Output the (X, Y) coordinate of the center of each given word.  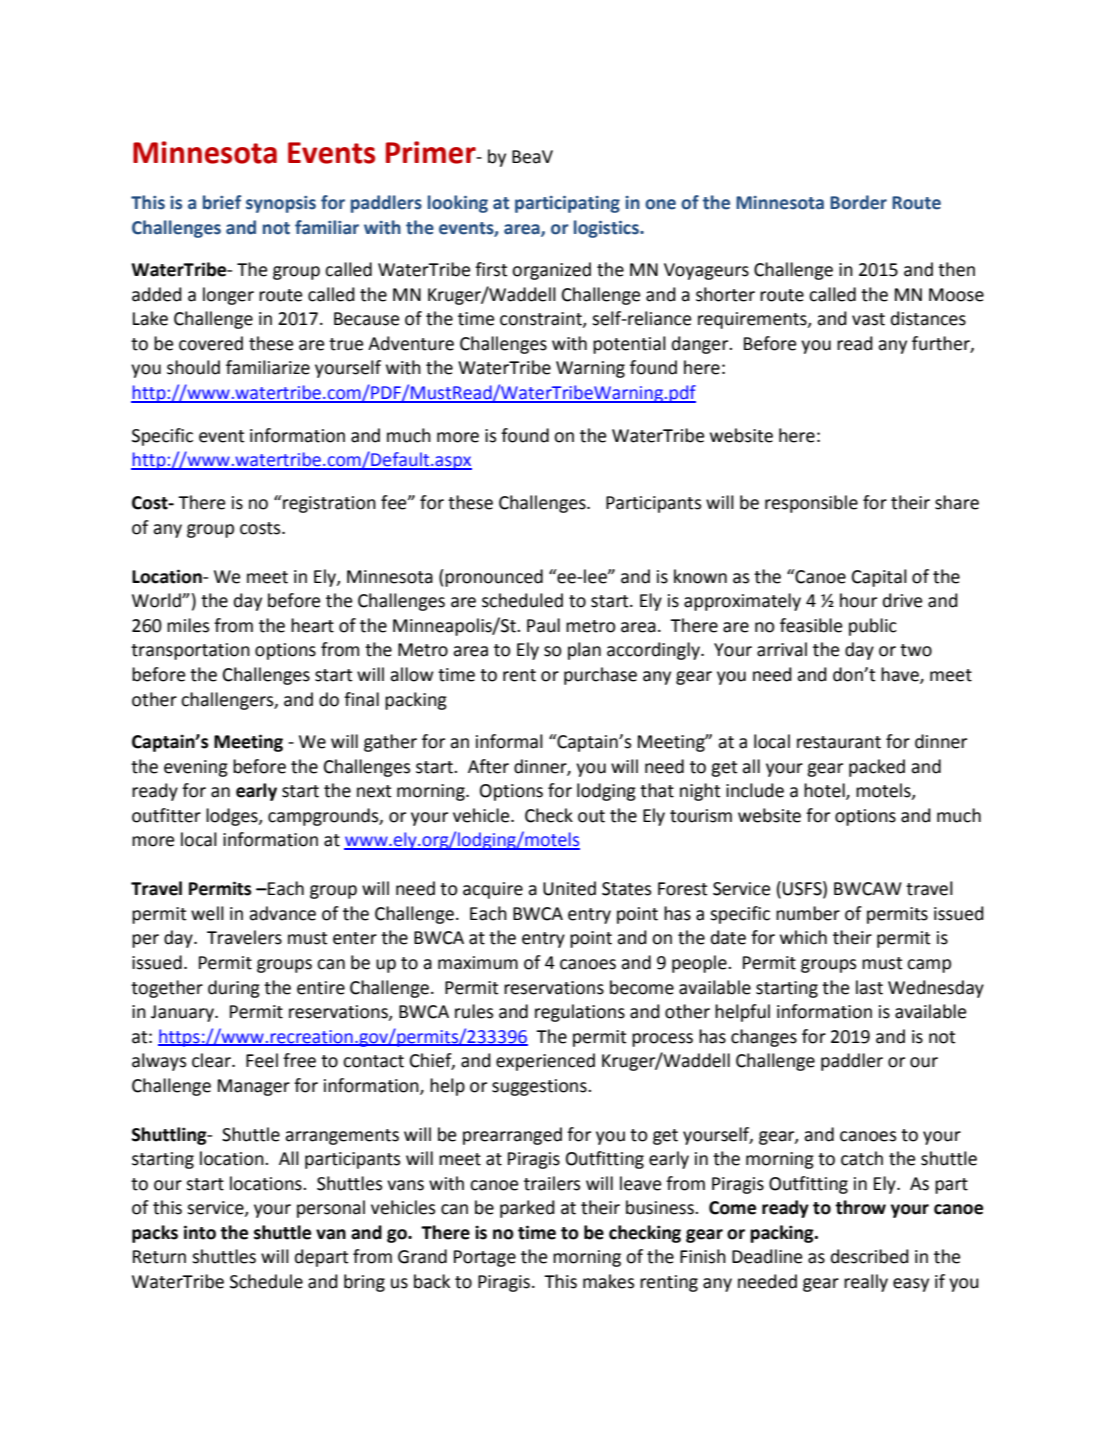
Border (858, 202)
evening (196, 768)
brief (222, 202)
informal (509, 741)
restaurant (839, 742)
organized (551, 271)
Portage (485, 1258)
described (870, 1256)
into (200, 1232)
